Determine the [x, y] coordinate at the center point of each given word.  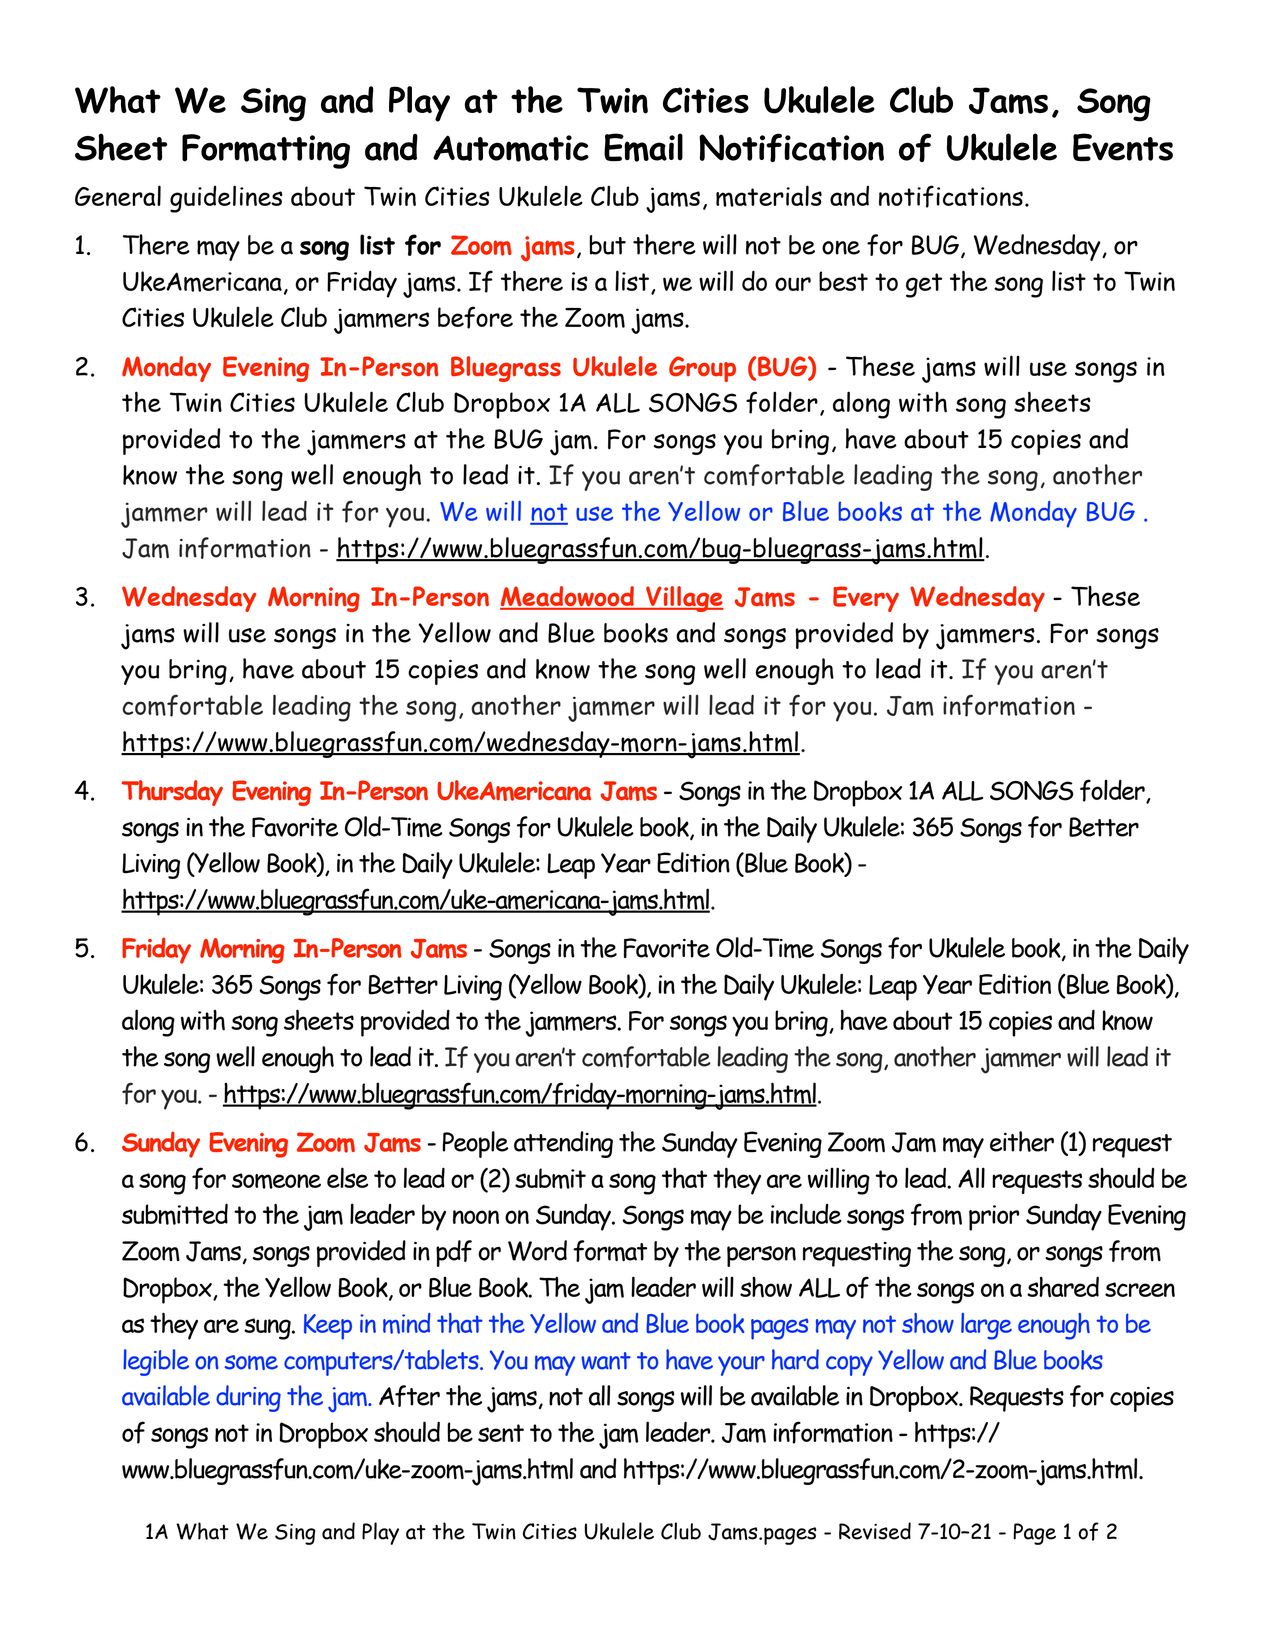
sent [501, 1433]
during [248, 1398]
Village [684, 599]
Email [643, 147]
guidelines [226, 199]
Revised [875, 1531]
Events [1123, 147]
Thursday [172, 793]
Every [866, 599]
